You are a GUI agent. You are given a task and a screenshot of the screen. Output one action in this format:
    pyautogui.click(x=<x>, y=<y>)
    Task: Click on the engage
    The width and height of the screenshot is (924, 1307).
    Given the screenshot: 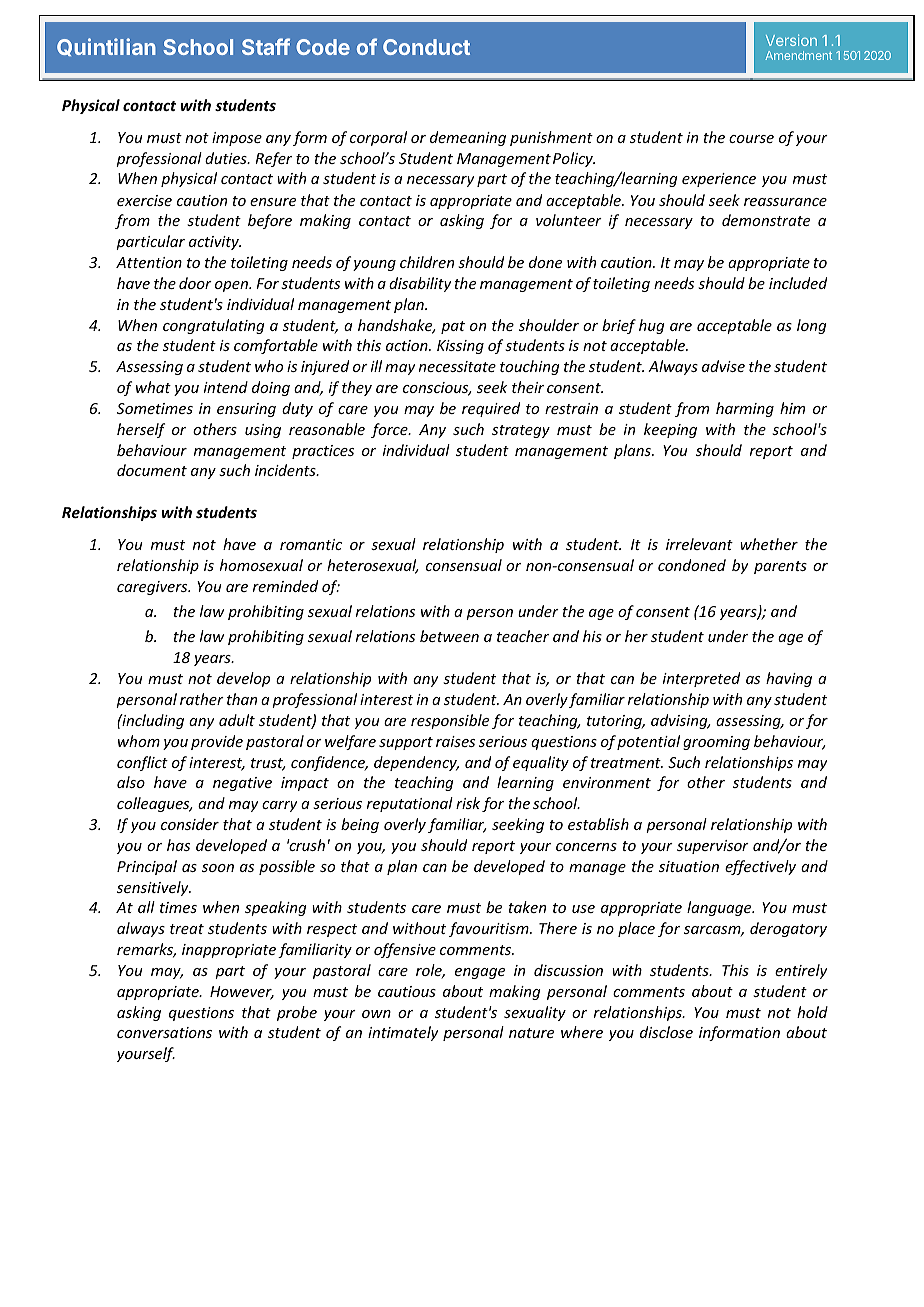 What is the action you would take?
    pyautogui.click(x=480, y=973)
